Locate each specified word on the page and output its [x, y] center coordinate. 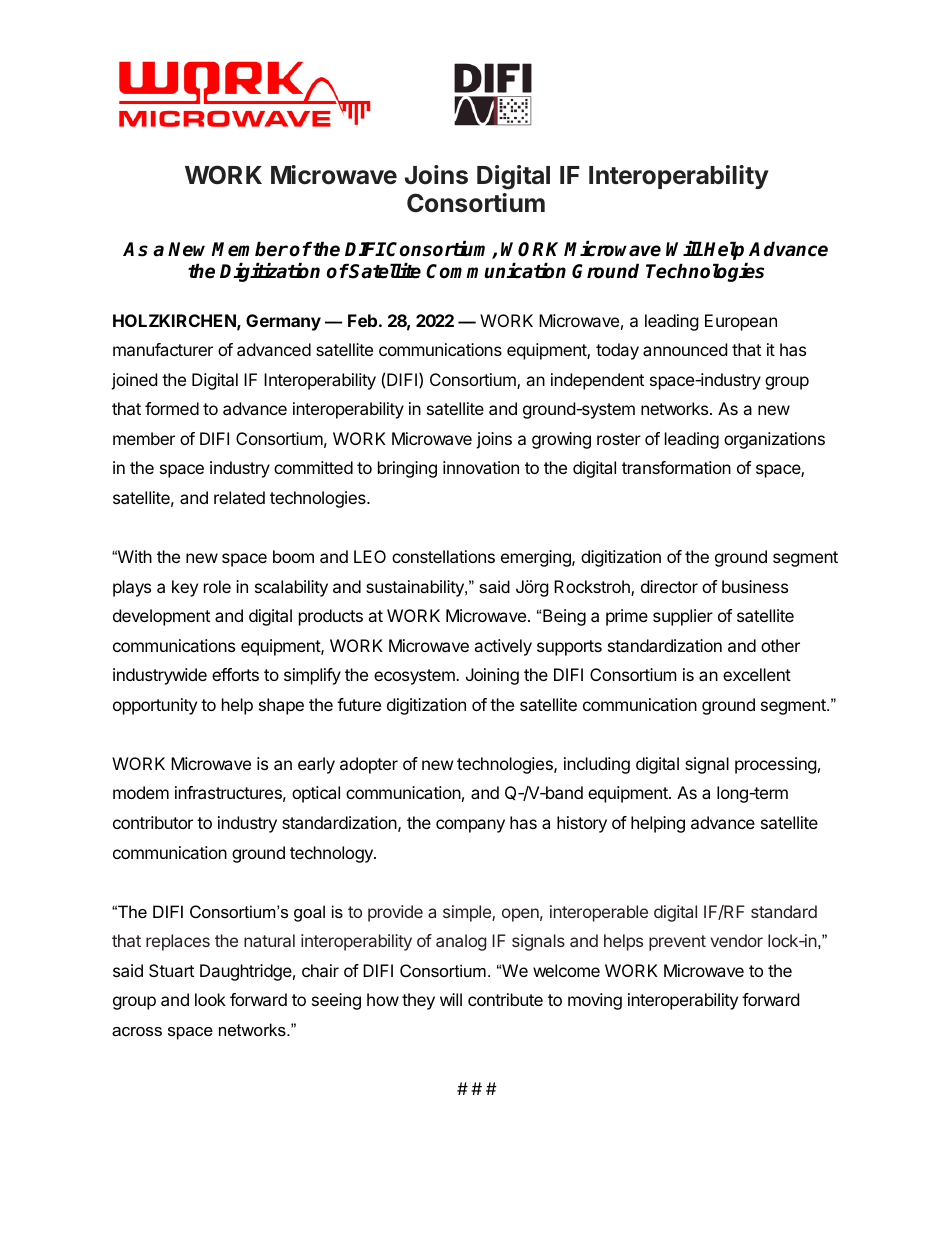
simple [468, 913]
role [217, 586]
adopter [369, 765]
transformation [676, 467]
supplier [683, 617]
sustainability [416, 588]
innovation [481, 467]
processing [776, 765]
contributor [153, 822]
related [239, 497]
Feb [362, 320]
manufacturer [163, 349]
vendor [737, 940]
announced [685, 349]
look [210, 999]
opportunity [155, 706]
